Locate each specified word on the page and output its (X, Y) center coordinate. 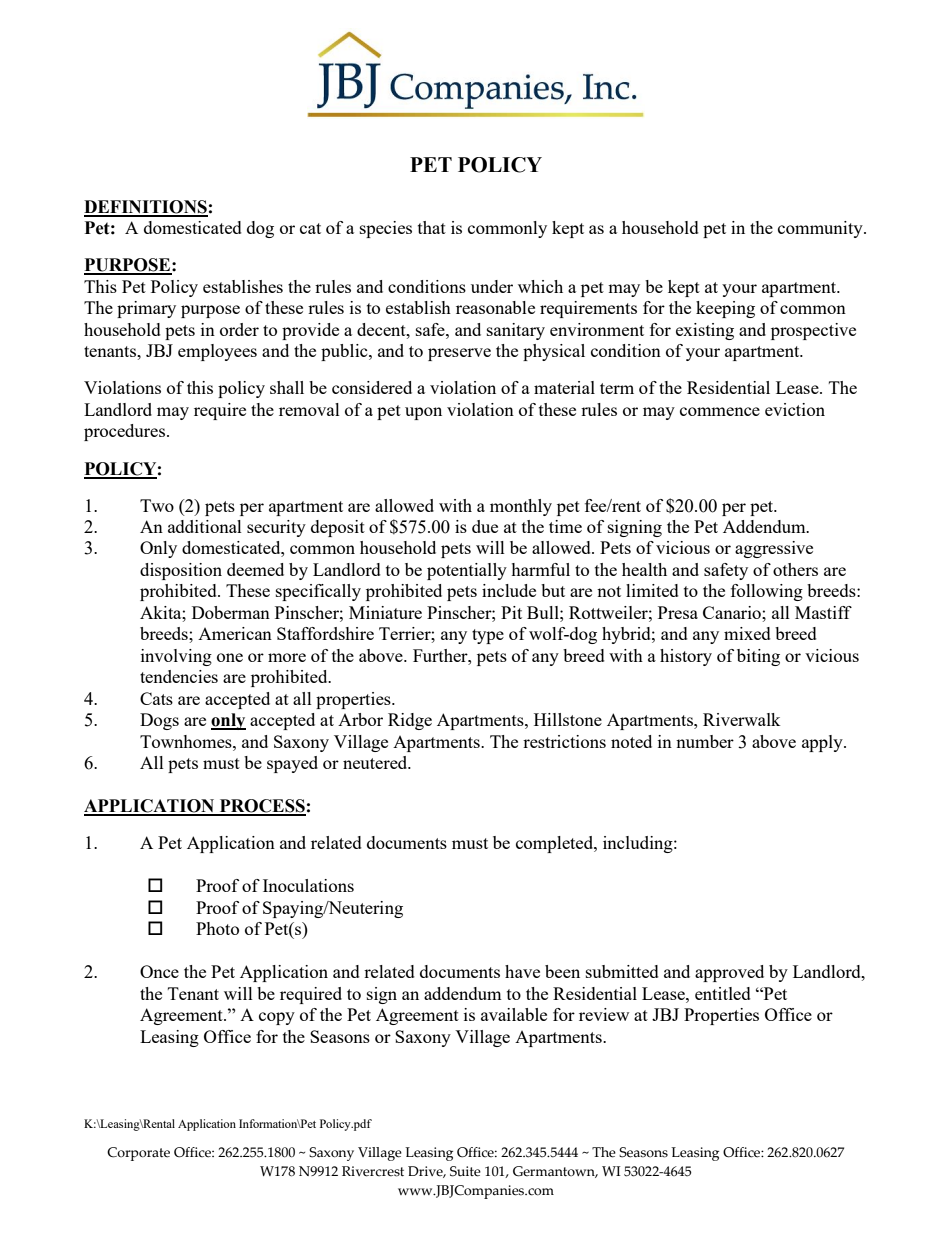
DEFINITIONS (146, 208)
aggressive (774, 549)
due (485, 526)
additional (205, 526)
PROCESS (261, 807)
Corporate (138, 1154)
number (705, 741)
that (432, 227)
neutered (376, 762)
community (821, 229)
